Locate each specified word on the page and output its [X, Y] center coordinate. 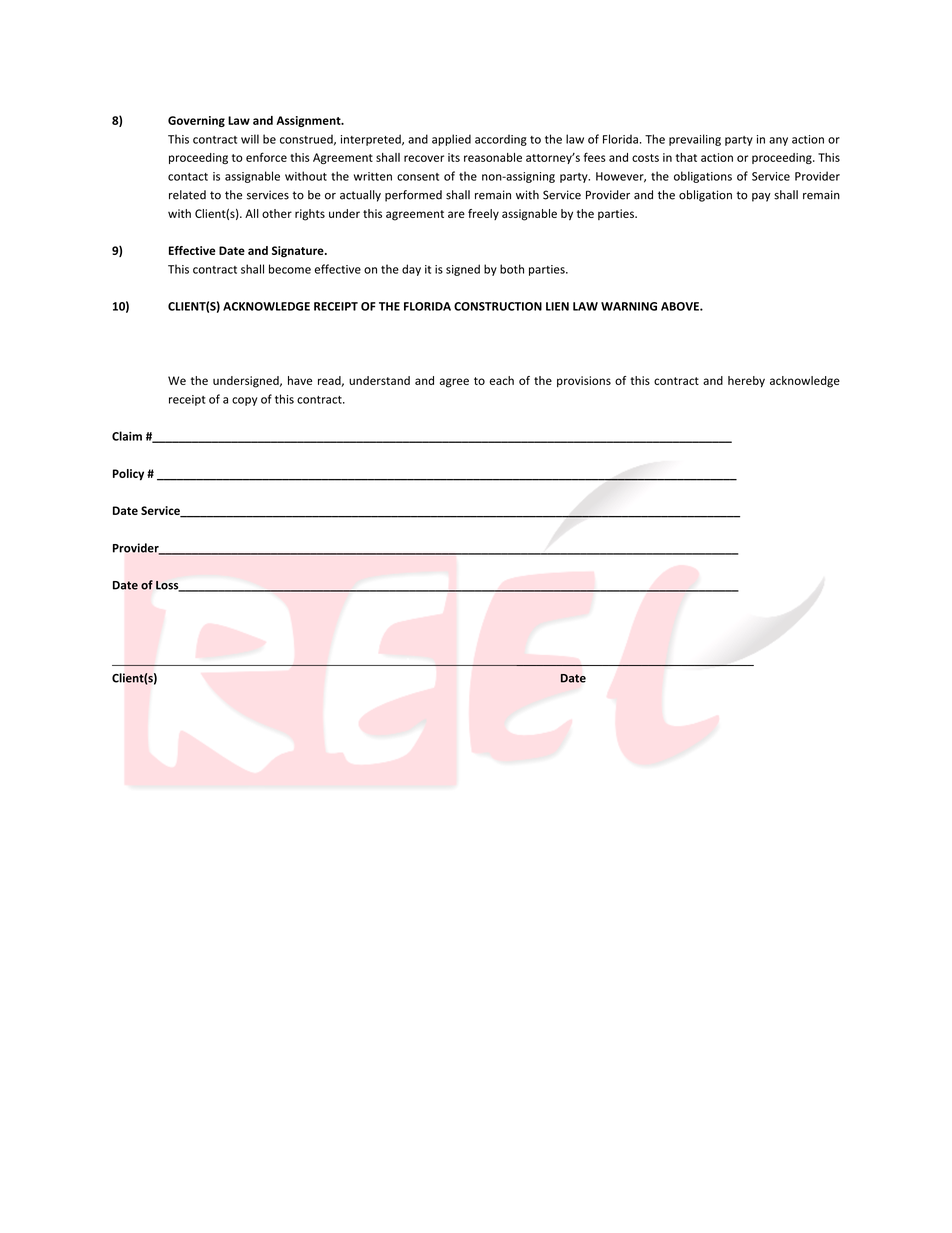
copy [245, 401]
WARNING [629, 306]
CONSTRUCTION [498, 306]
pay [761, 197]
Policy [128, 475]
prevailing [695, 140]
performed [413, 196]
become [290, 269]
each [502, 380]
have [300, 380]
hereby [746, 381]
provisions [584, 381]
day [411, 270]
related [187, 195]
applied [451, 140]
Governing [196, 121]
